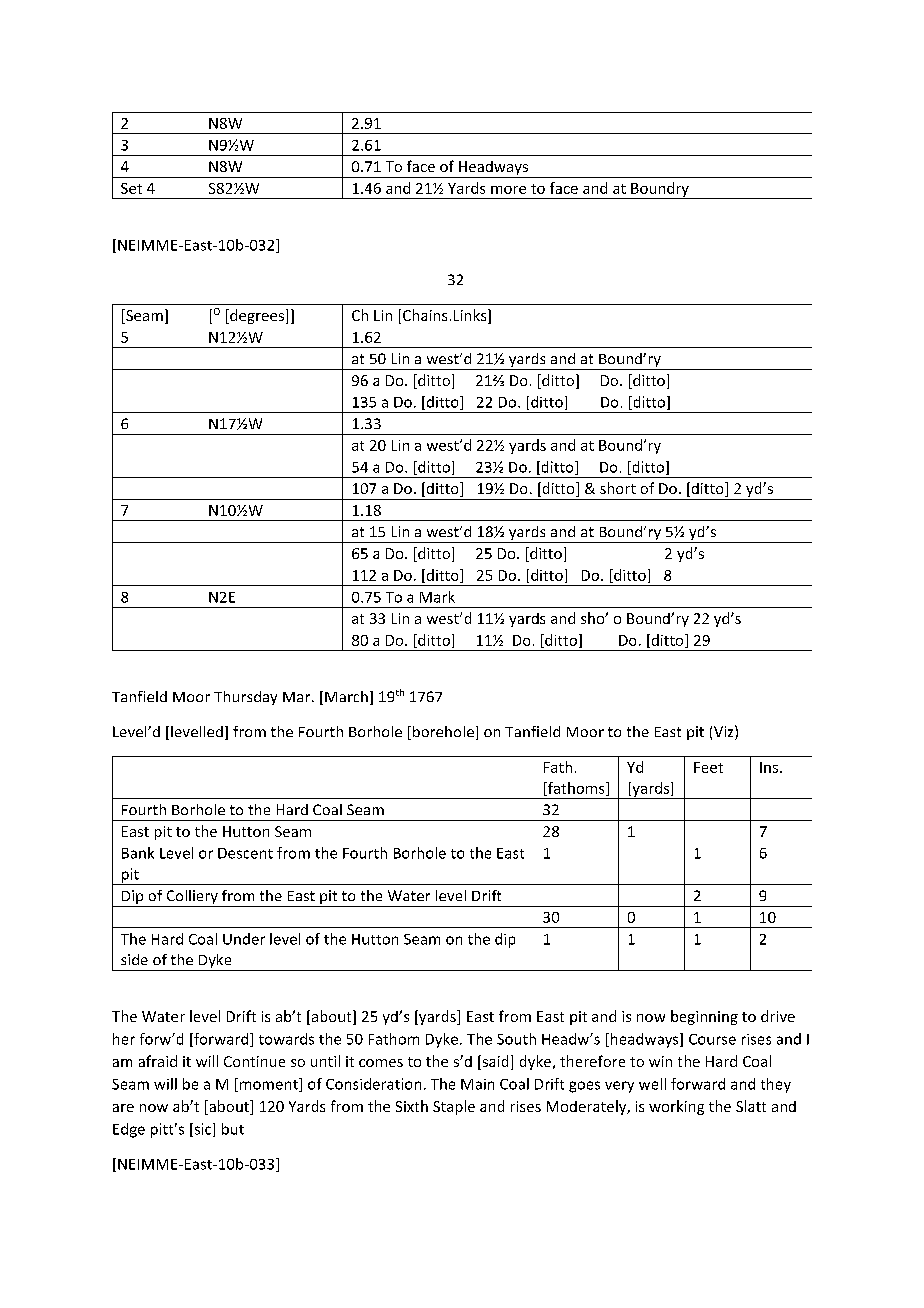 This screenshot has width=924, height=1308. What do you see at coordinates (244, 939) in the screenshot?
I see `Under` at bounding box center [244, 939].
